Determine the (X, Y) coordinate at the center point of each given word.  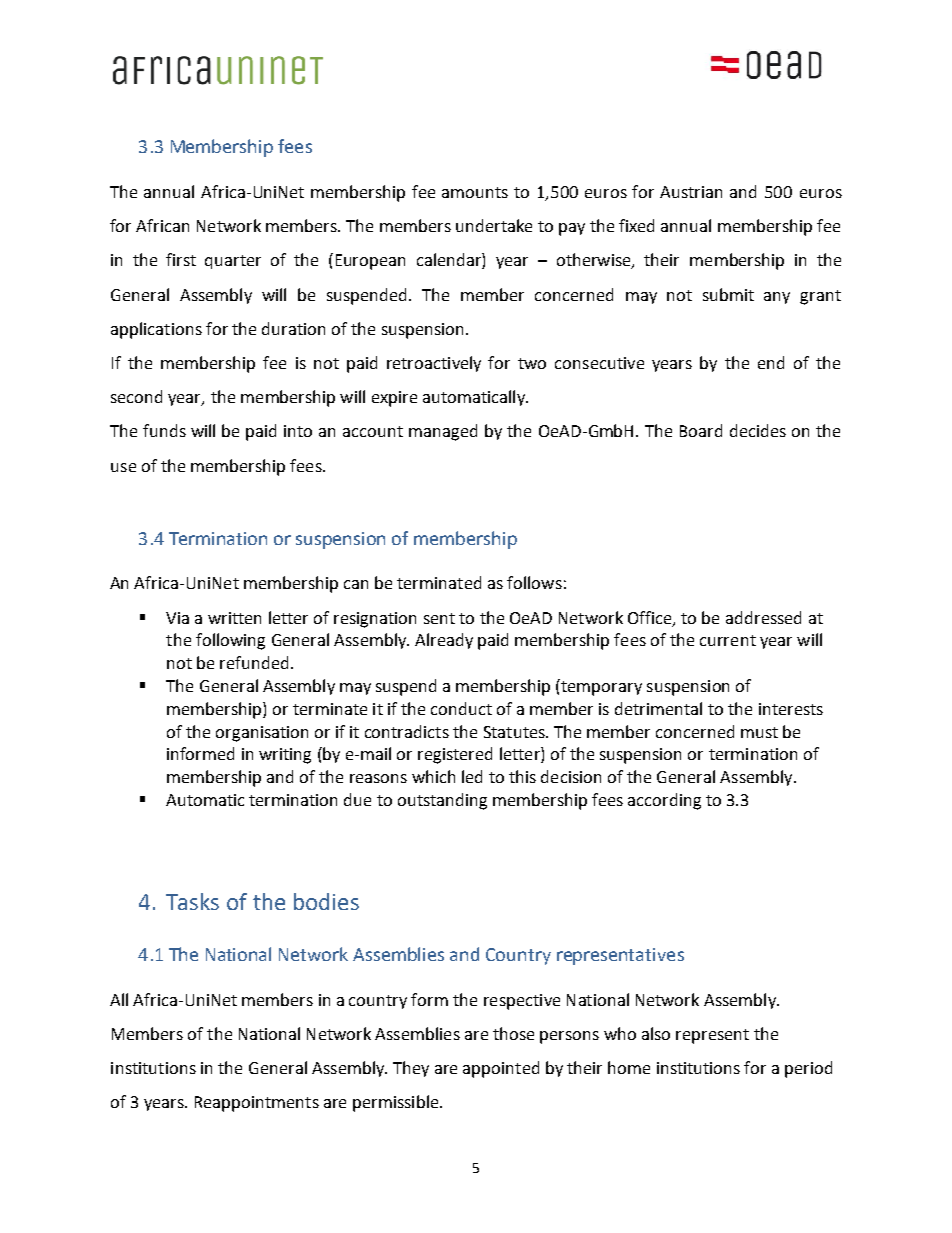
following (230, 641)
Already (444, 641)
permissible (397, 1103)
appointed (501, 1069)
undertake (494, 225)
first (181, 259)
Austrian (691, 192)
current (728, 640)
